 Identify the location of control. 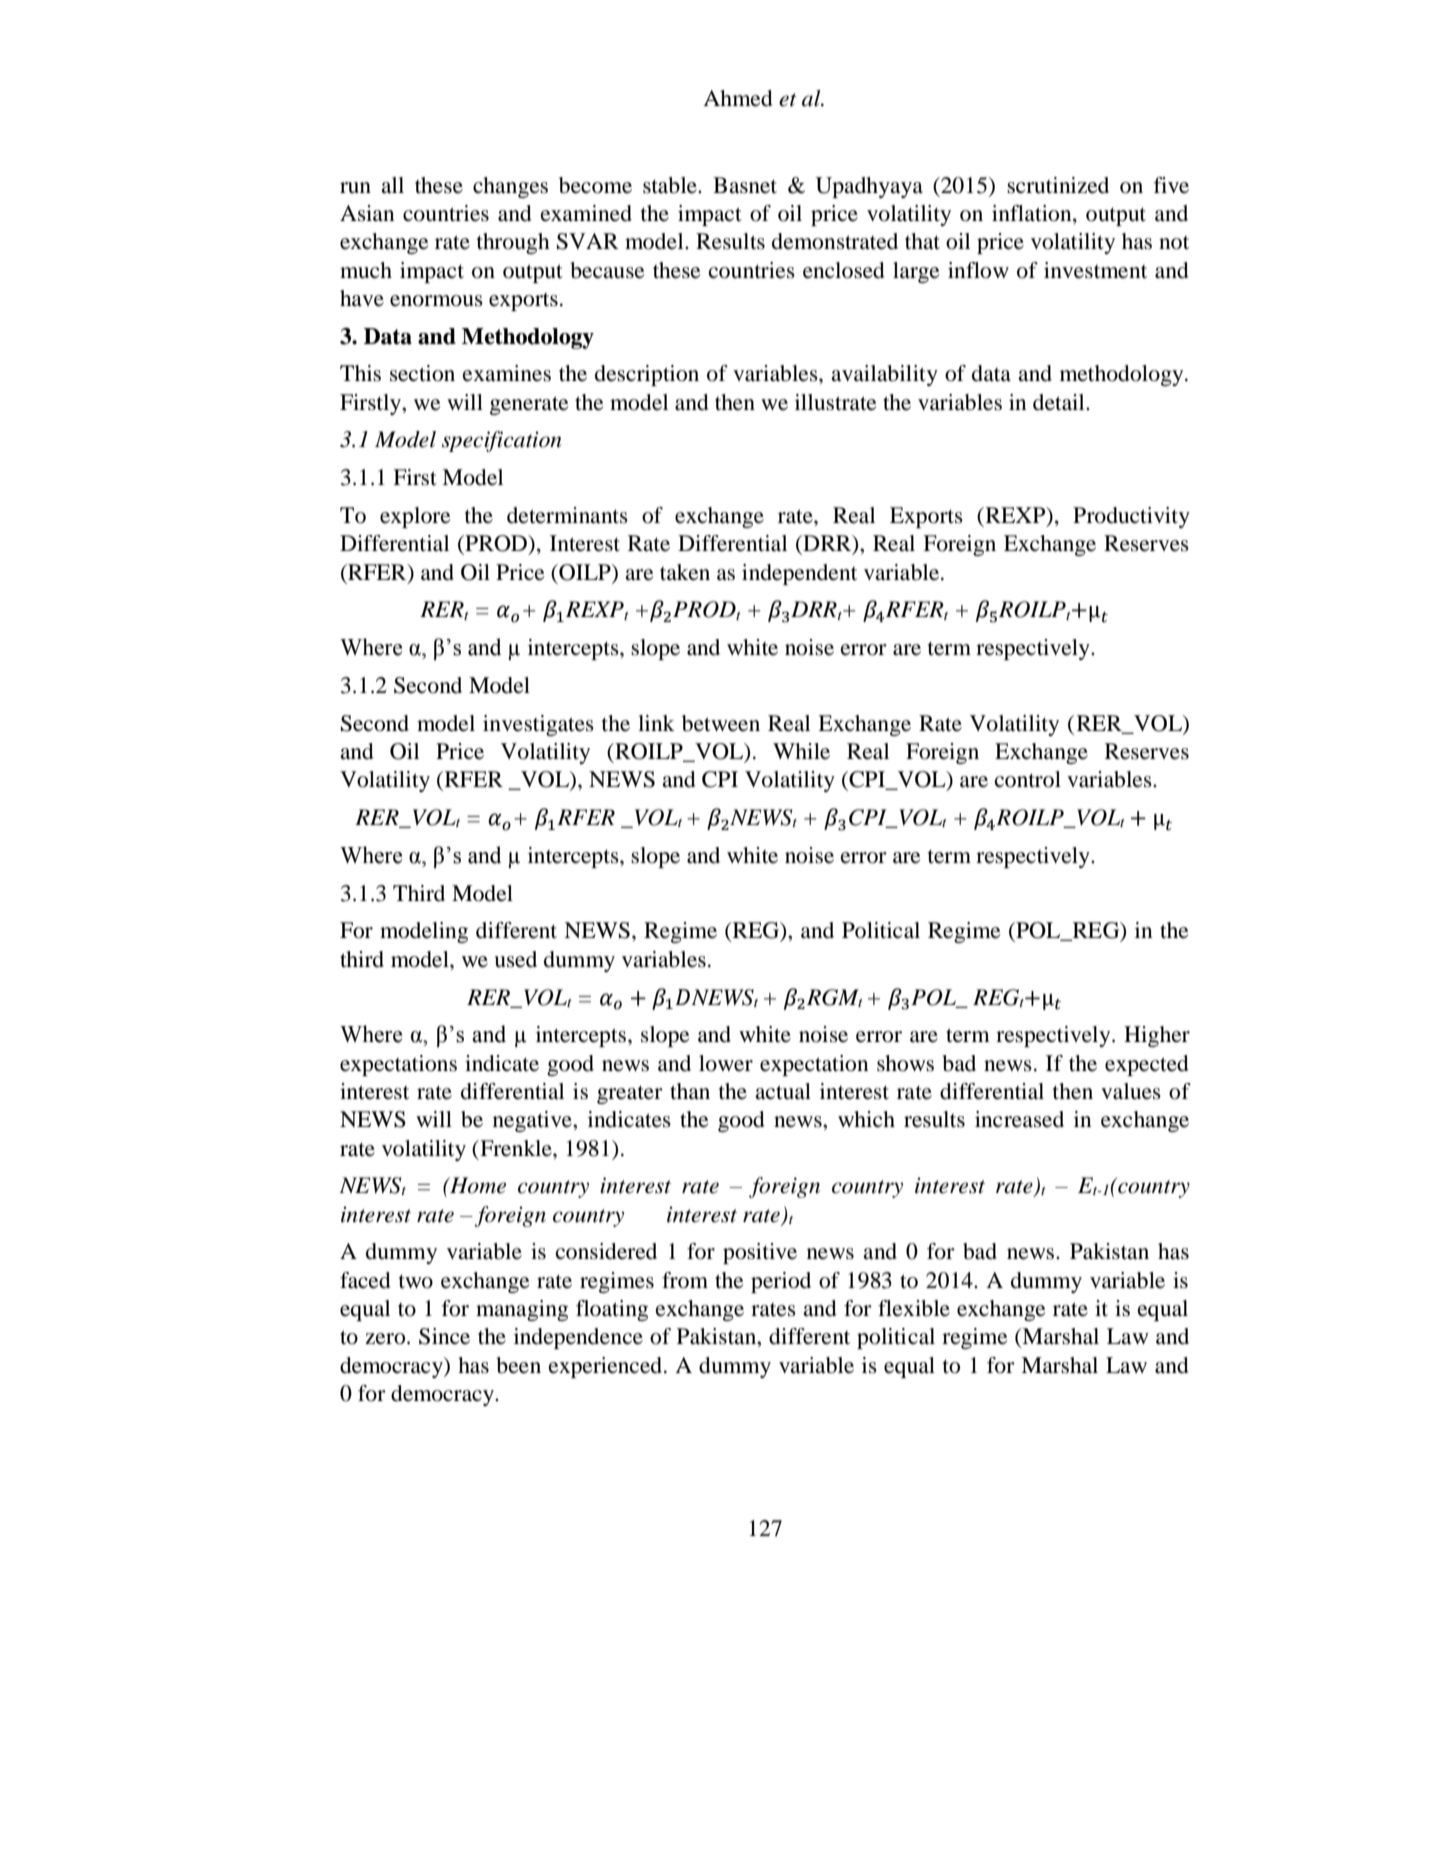
(1028, 779).
